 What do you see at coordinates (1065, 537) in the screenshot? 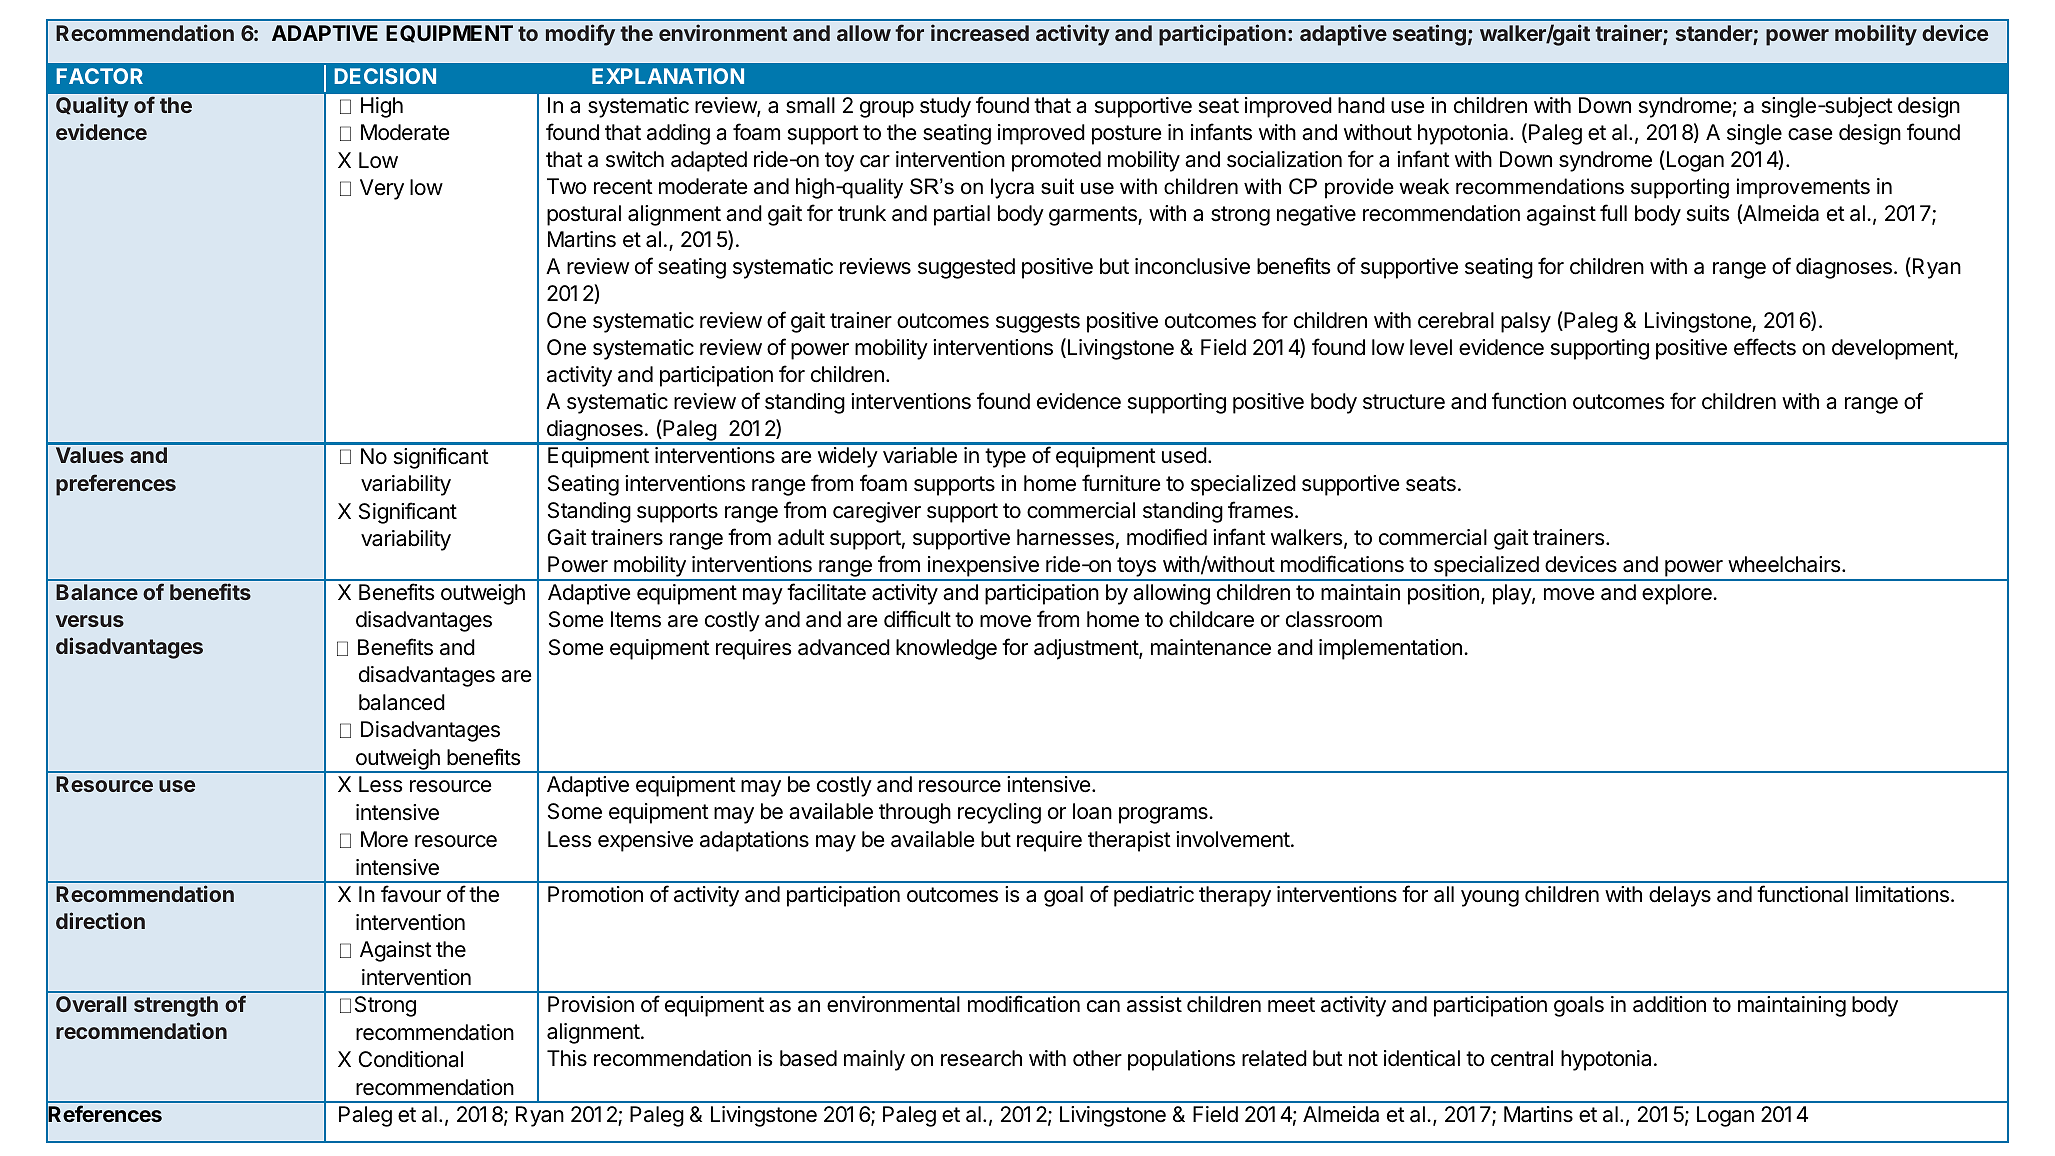
I see `harnesses` at bounding box center [1065, 537].
